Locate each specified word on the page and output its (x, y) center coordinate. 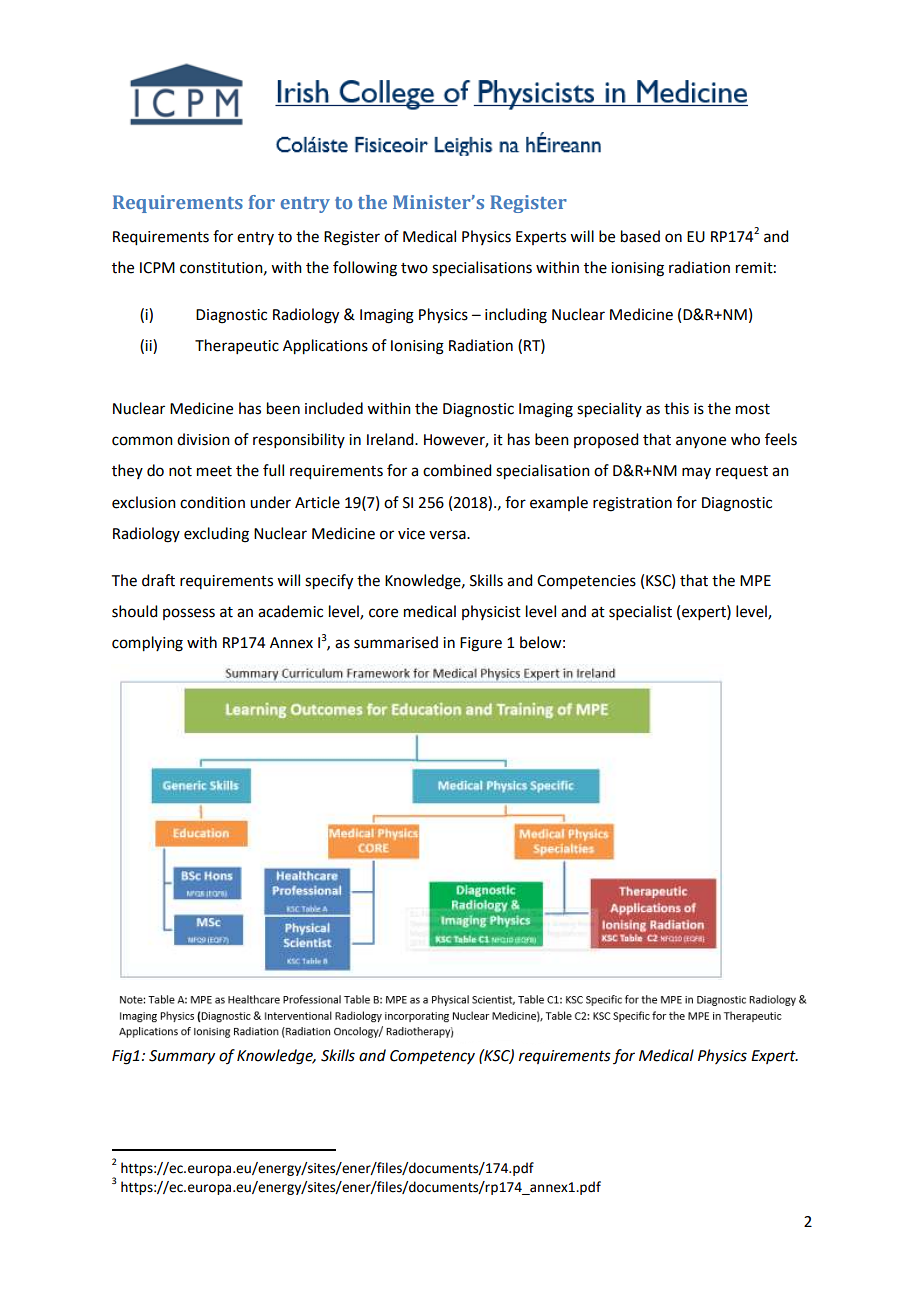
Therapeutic (237, 346)
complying (147, 644)
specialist (640, 612)
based (640, 236)
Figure (481, 644)
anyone (701, 442)
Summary (182, 1057)
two (414, 268)
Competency (432, 1057)
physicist (491, 612)
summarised (396, 642)
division (203, 439)
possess (189, 614)
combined (457, 470)
